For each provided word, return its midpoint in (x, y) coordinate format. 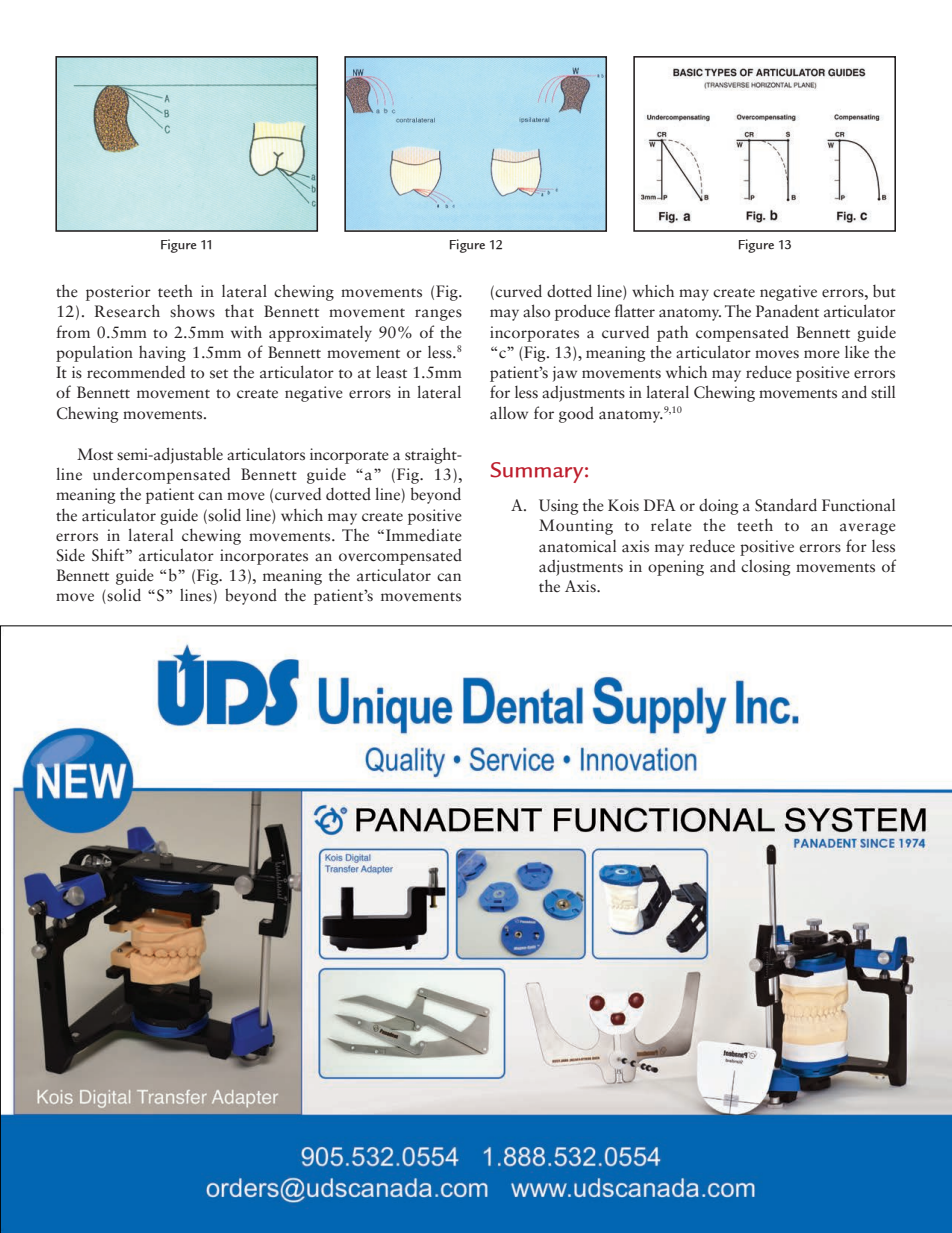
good (576, 414)
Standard (786, 505)
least (391, 372)
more (822, 354)
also (536, 311)
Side (71, 555)
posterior (118, 293)
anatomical (577, 546)
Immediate (424, 535)
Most (95, 454)
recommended (136, 372)
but (884, 291)
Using (558, 507)
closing (765, 567)
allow (509, 412)
